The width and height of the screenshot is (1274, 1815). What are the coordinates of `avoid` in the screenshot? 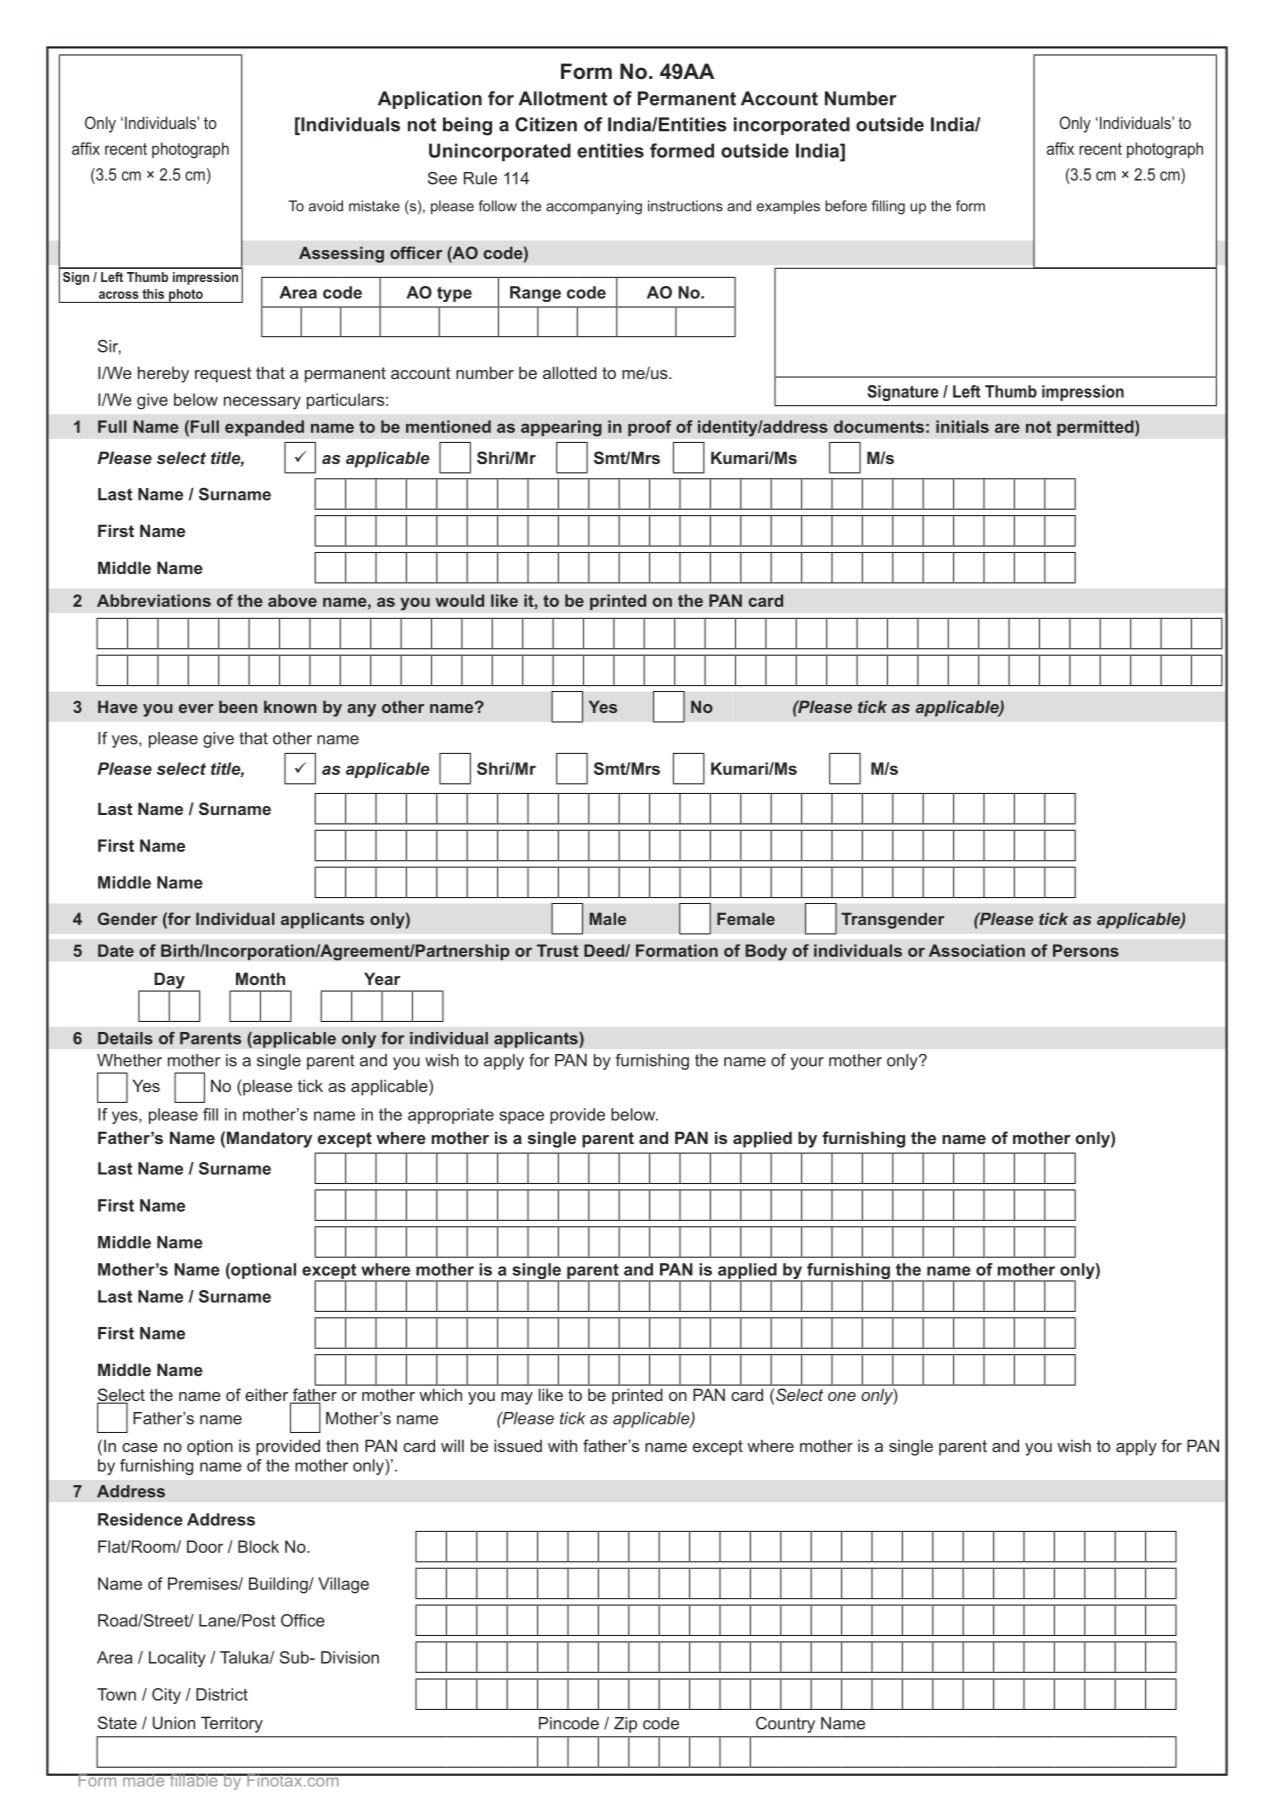 It's located at (326, 206).
